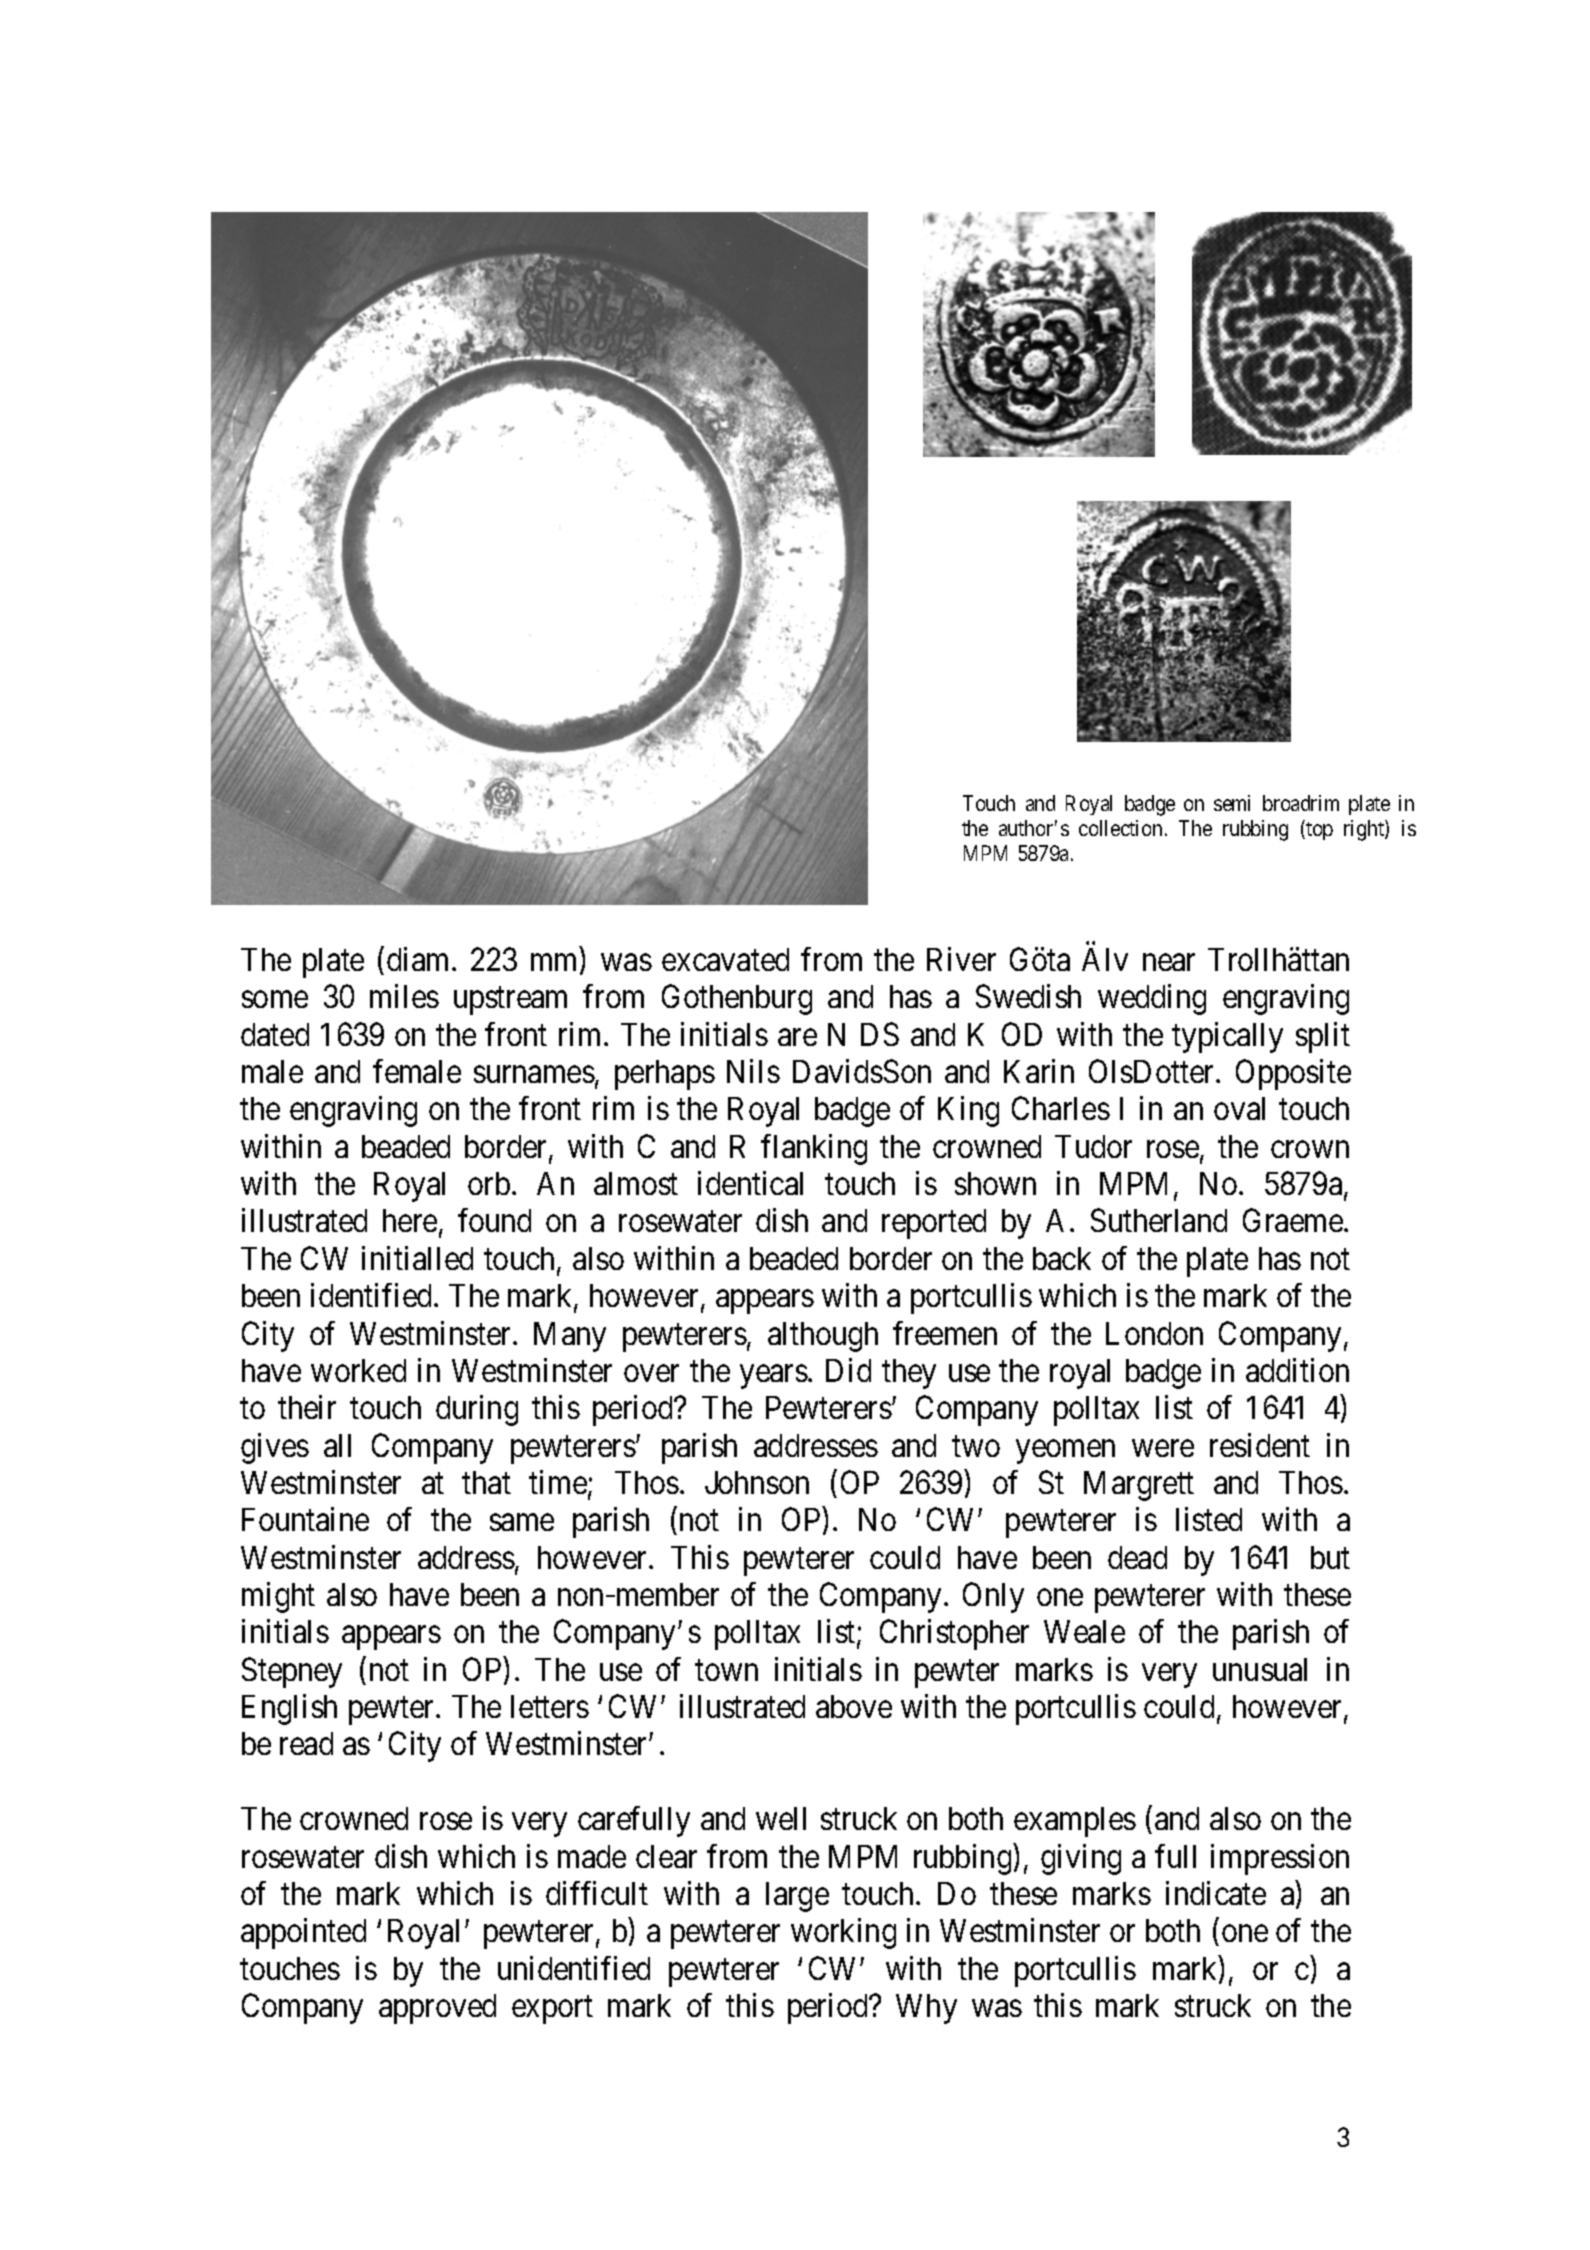 Image resolution: width=1590 pixels, height=2250 pixels. I want to click on oval, so click(1239, 1108).
